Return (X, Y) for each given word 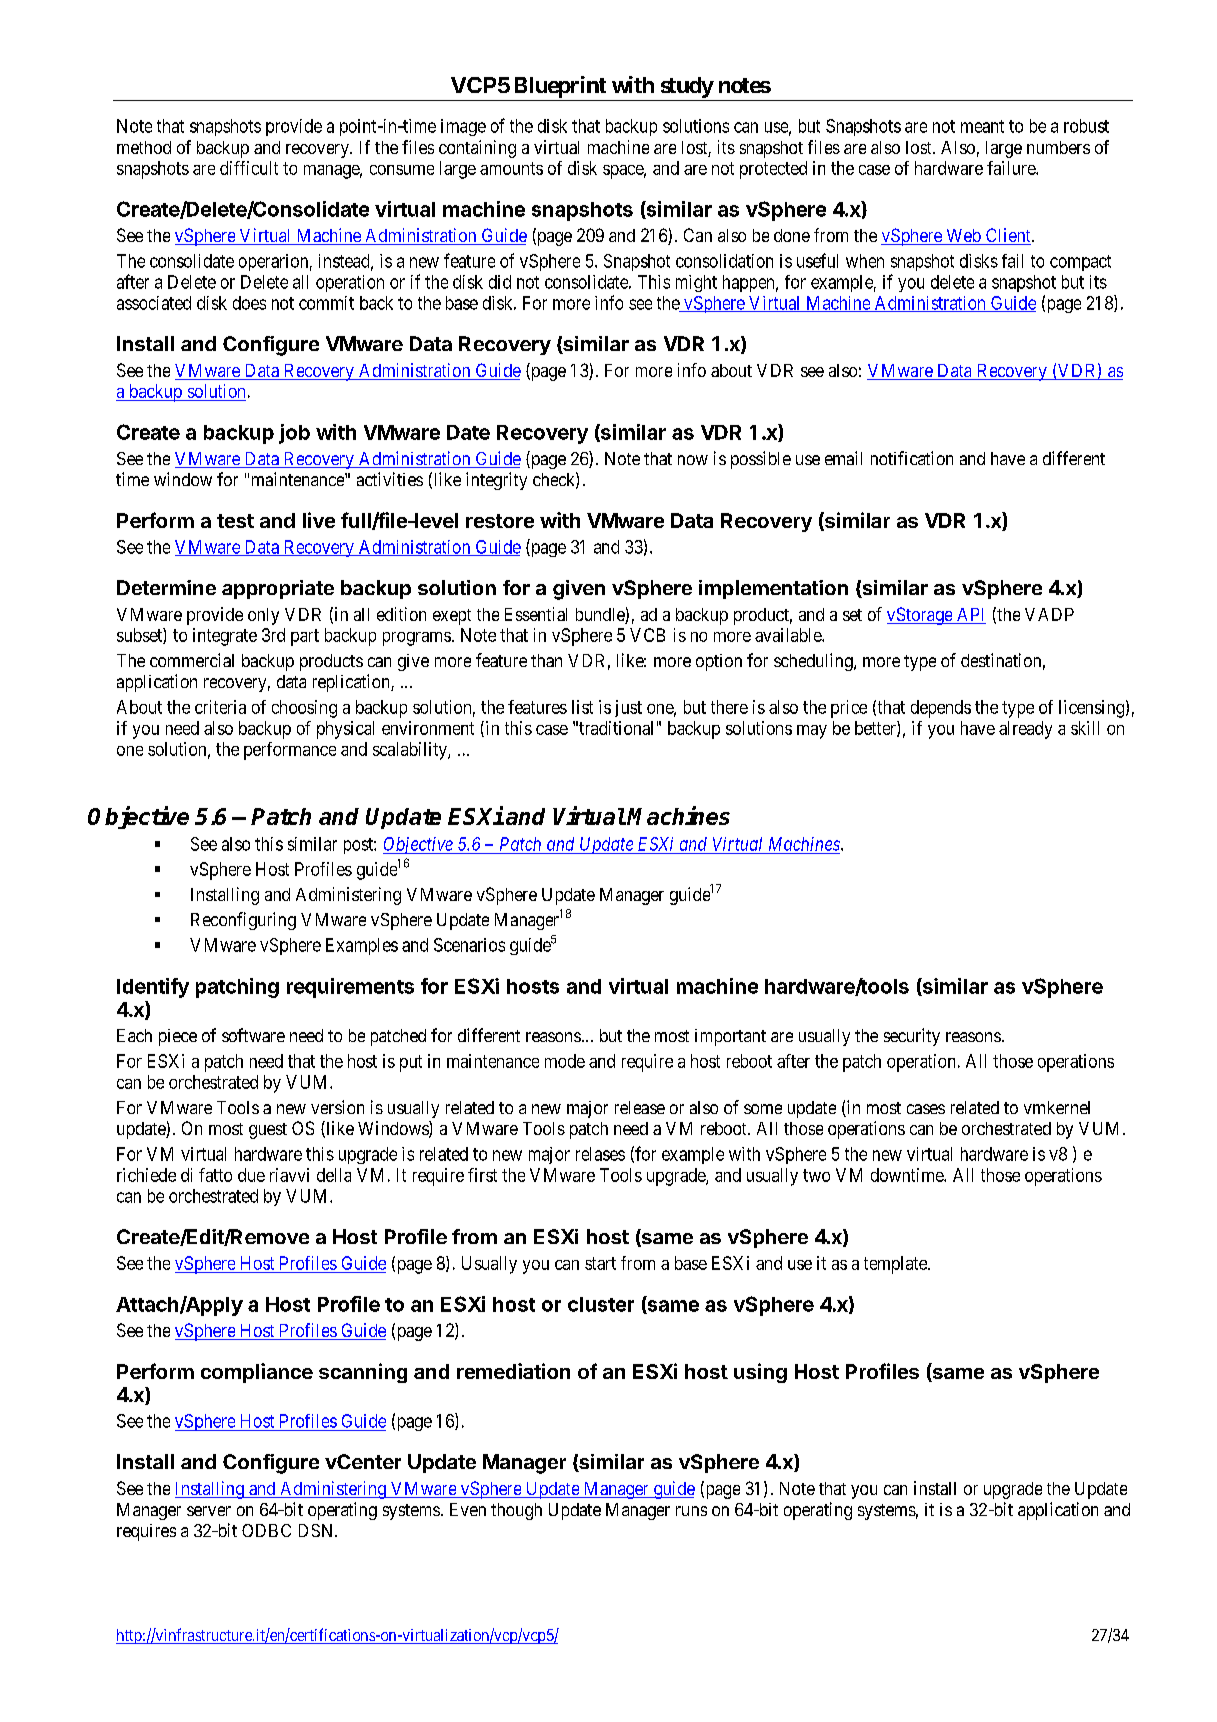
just (628, 708)
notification (912, 458)
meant (982, 126)
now (693, 460)
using (760, 1373)
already (1025, 730)
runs (691, 1511)
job (294, 434)
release (640, 1107)
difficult (249, 168)
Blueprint (560, 87)
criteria (220, 707)
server (209, 1511)
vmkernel (1057, 1107)
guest (268, 1131)
